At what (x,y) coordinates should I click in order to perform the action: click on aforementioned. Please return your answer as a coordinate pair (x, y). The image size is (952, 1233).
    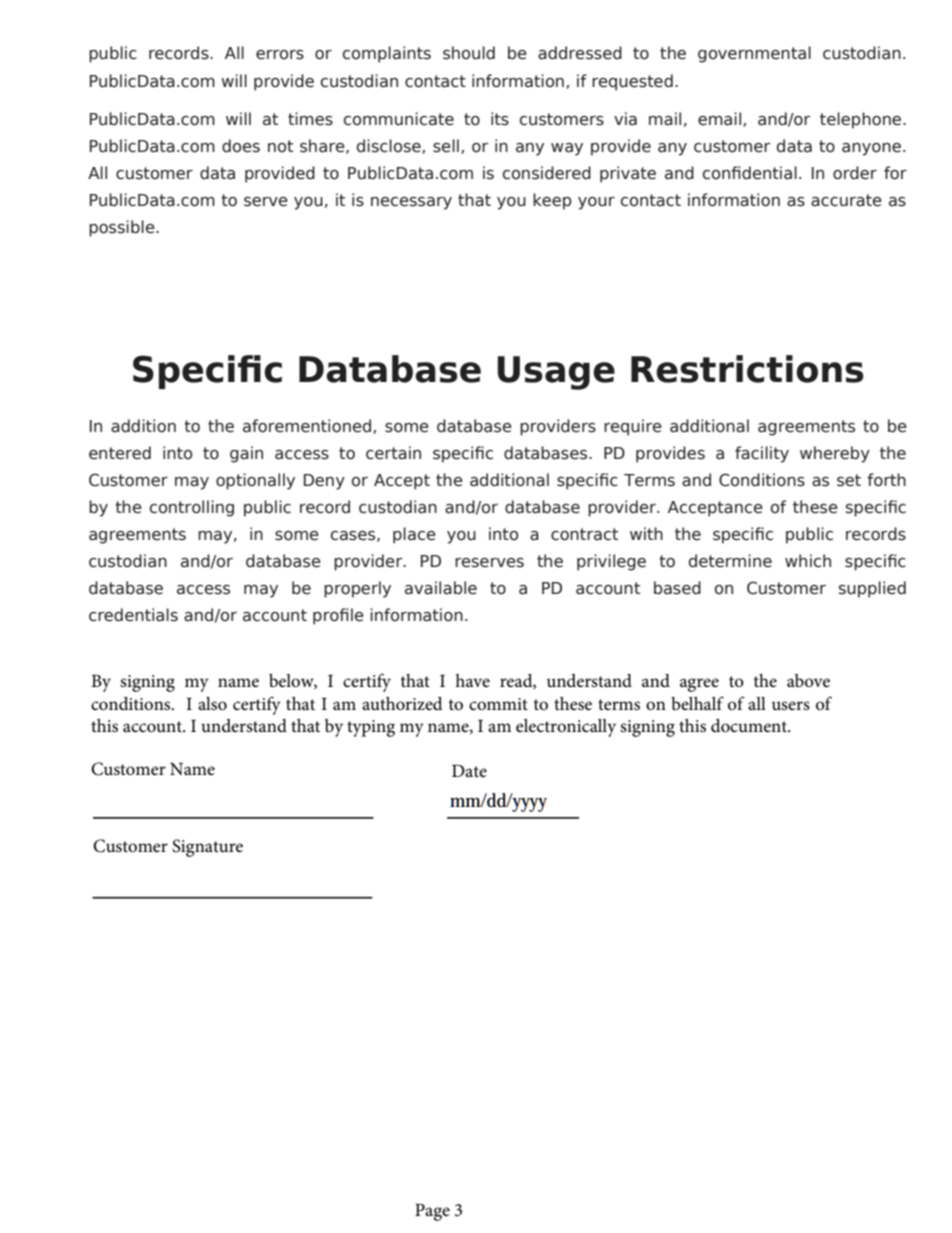
    Looking at the image, I should click on (307, 426).
